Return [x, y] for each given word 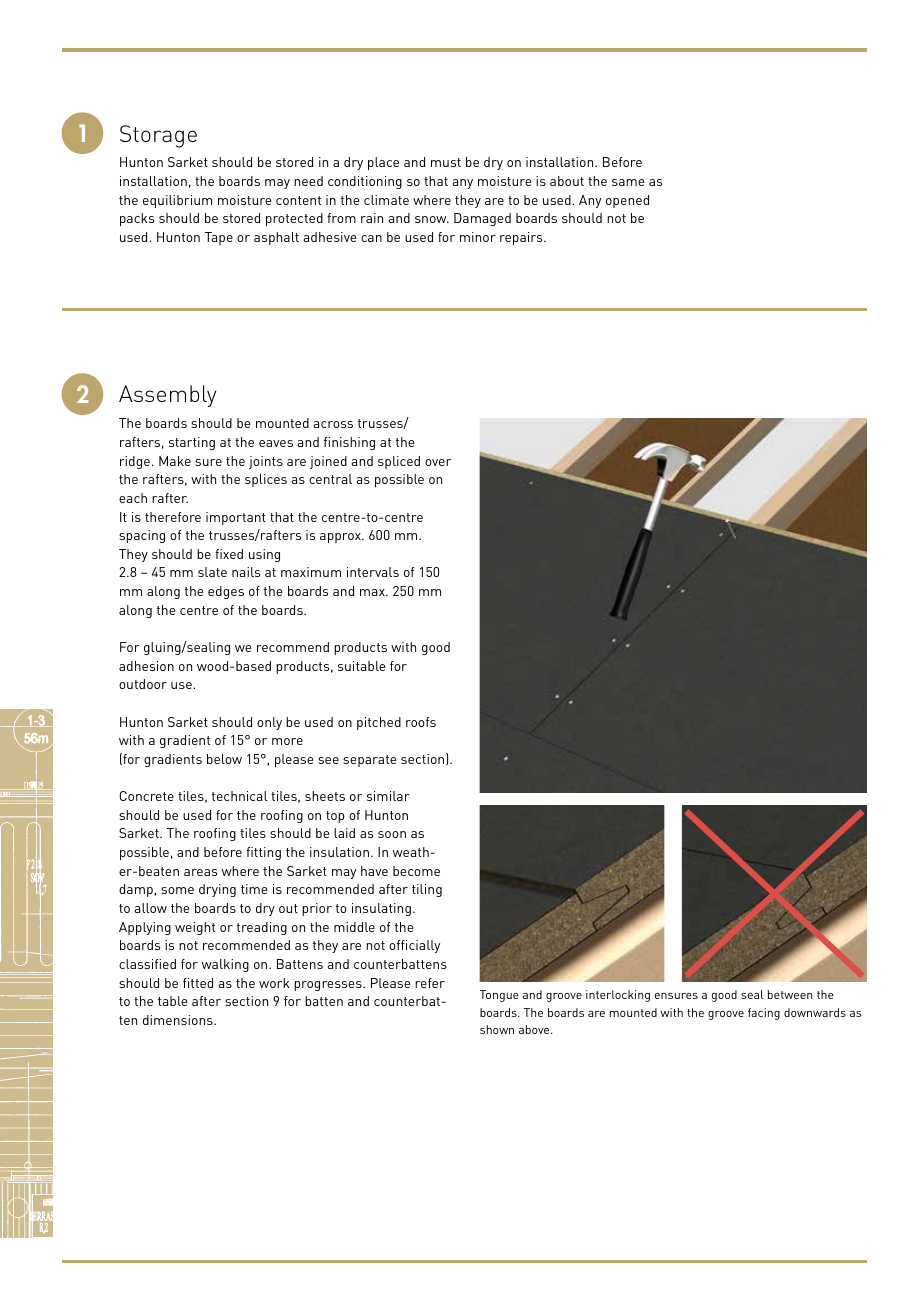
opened [627, 201]
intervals [373, 572]
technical [239, 796]
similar [388, 796]
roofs [421, 722]
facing [764, 1014]
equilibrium [177, 201]
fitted [198, 983]
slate [212, 572]
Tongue [499, 996]
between [790, 994]
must [446, 162]
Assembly [167, 396]
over [438, 462]
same [628, 182]
